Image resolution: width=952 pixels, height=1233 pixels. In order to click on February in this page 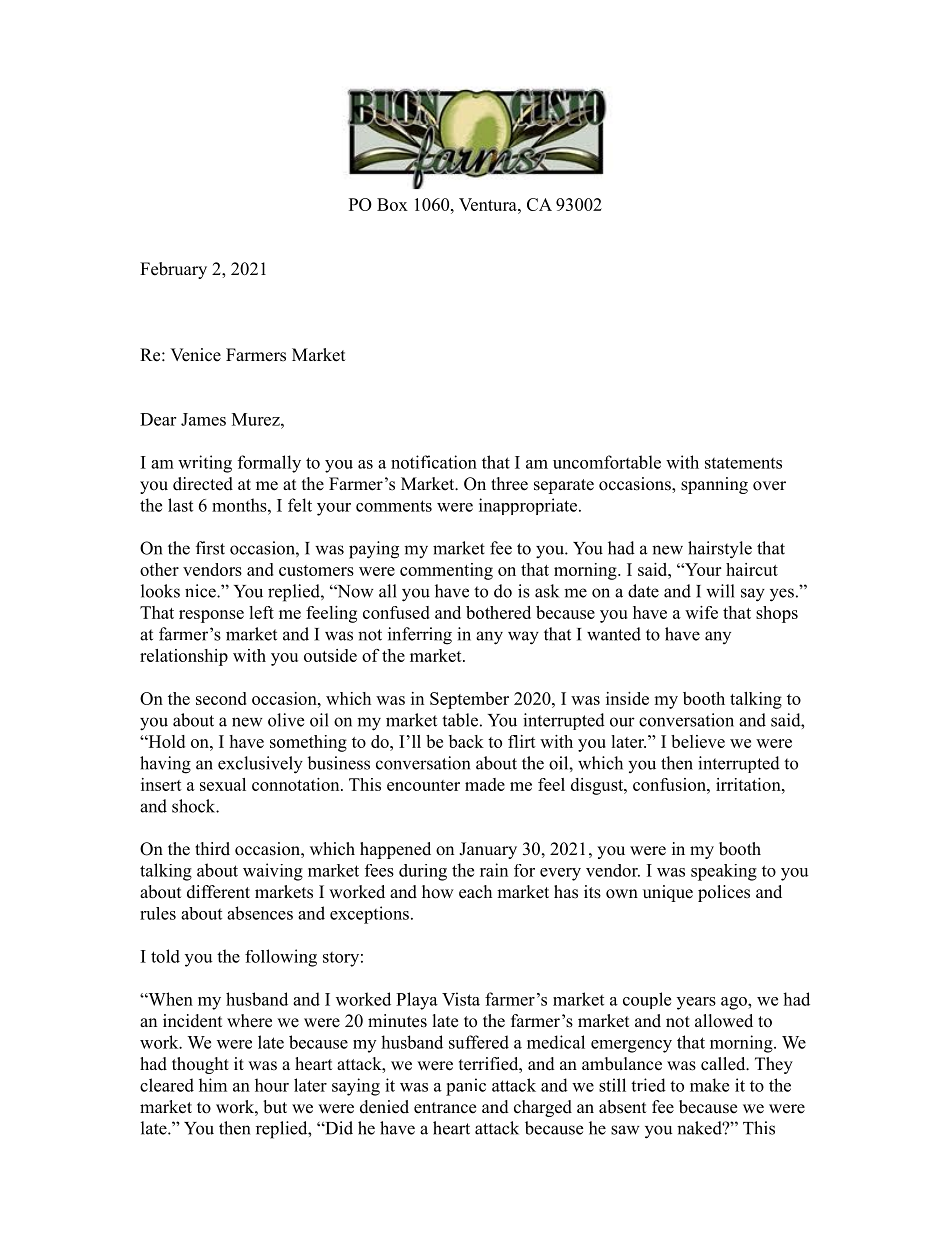, I will do `click(173, 270)`.
